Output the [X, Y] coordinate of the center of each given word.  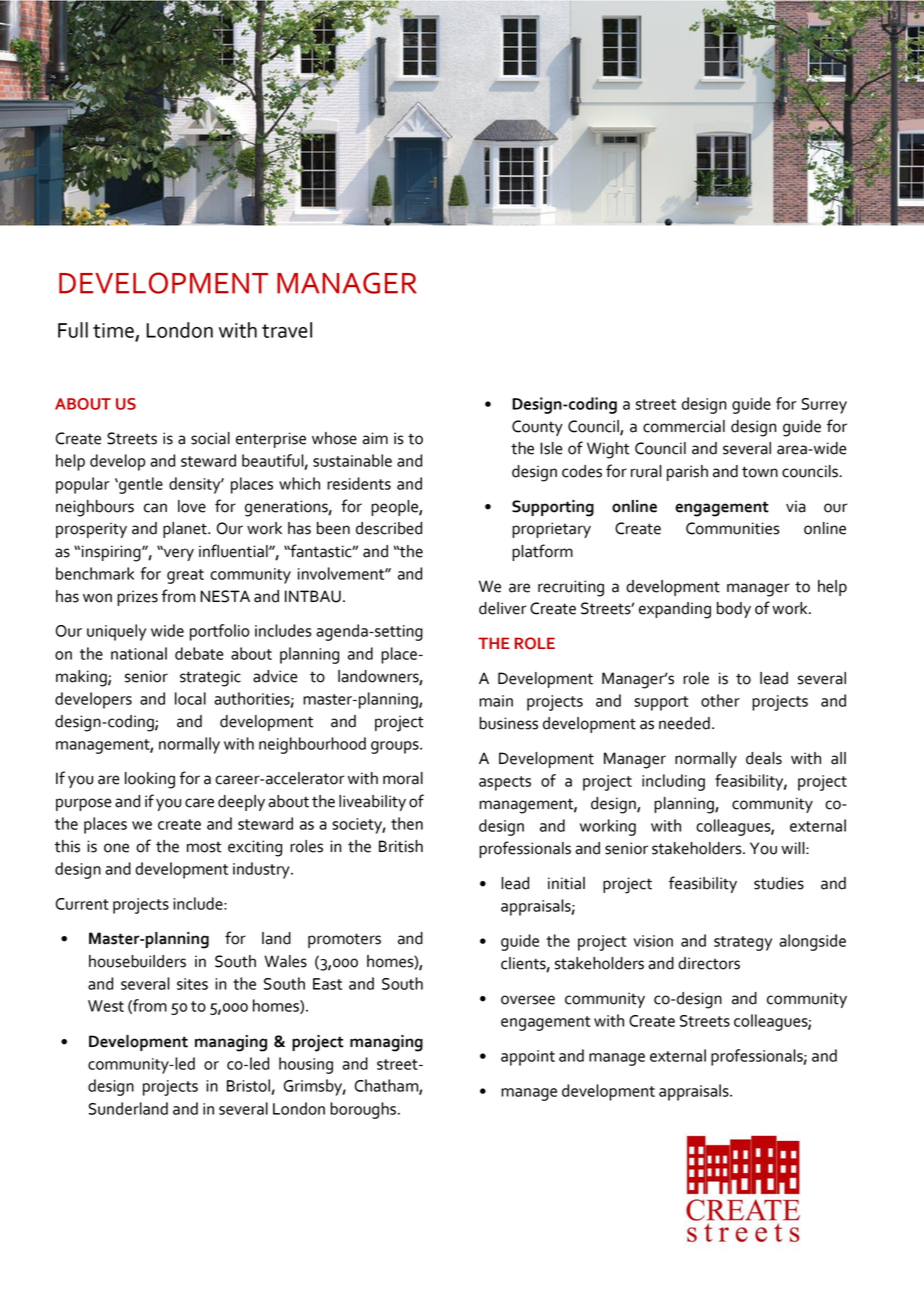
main [496, 701]
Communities [733, 528]
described [389, 528]
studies [779, 883]
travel [287, 330]
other [720, 700]
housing [306, 1065]
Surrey [824, 406]
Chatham [387, 1086]
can [155, 508]
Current [82, 904]
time [113, 330]
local [190, 698]
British [401, 846]
